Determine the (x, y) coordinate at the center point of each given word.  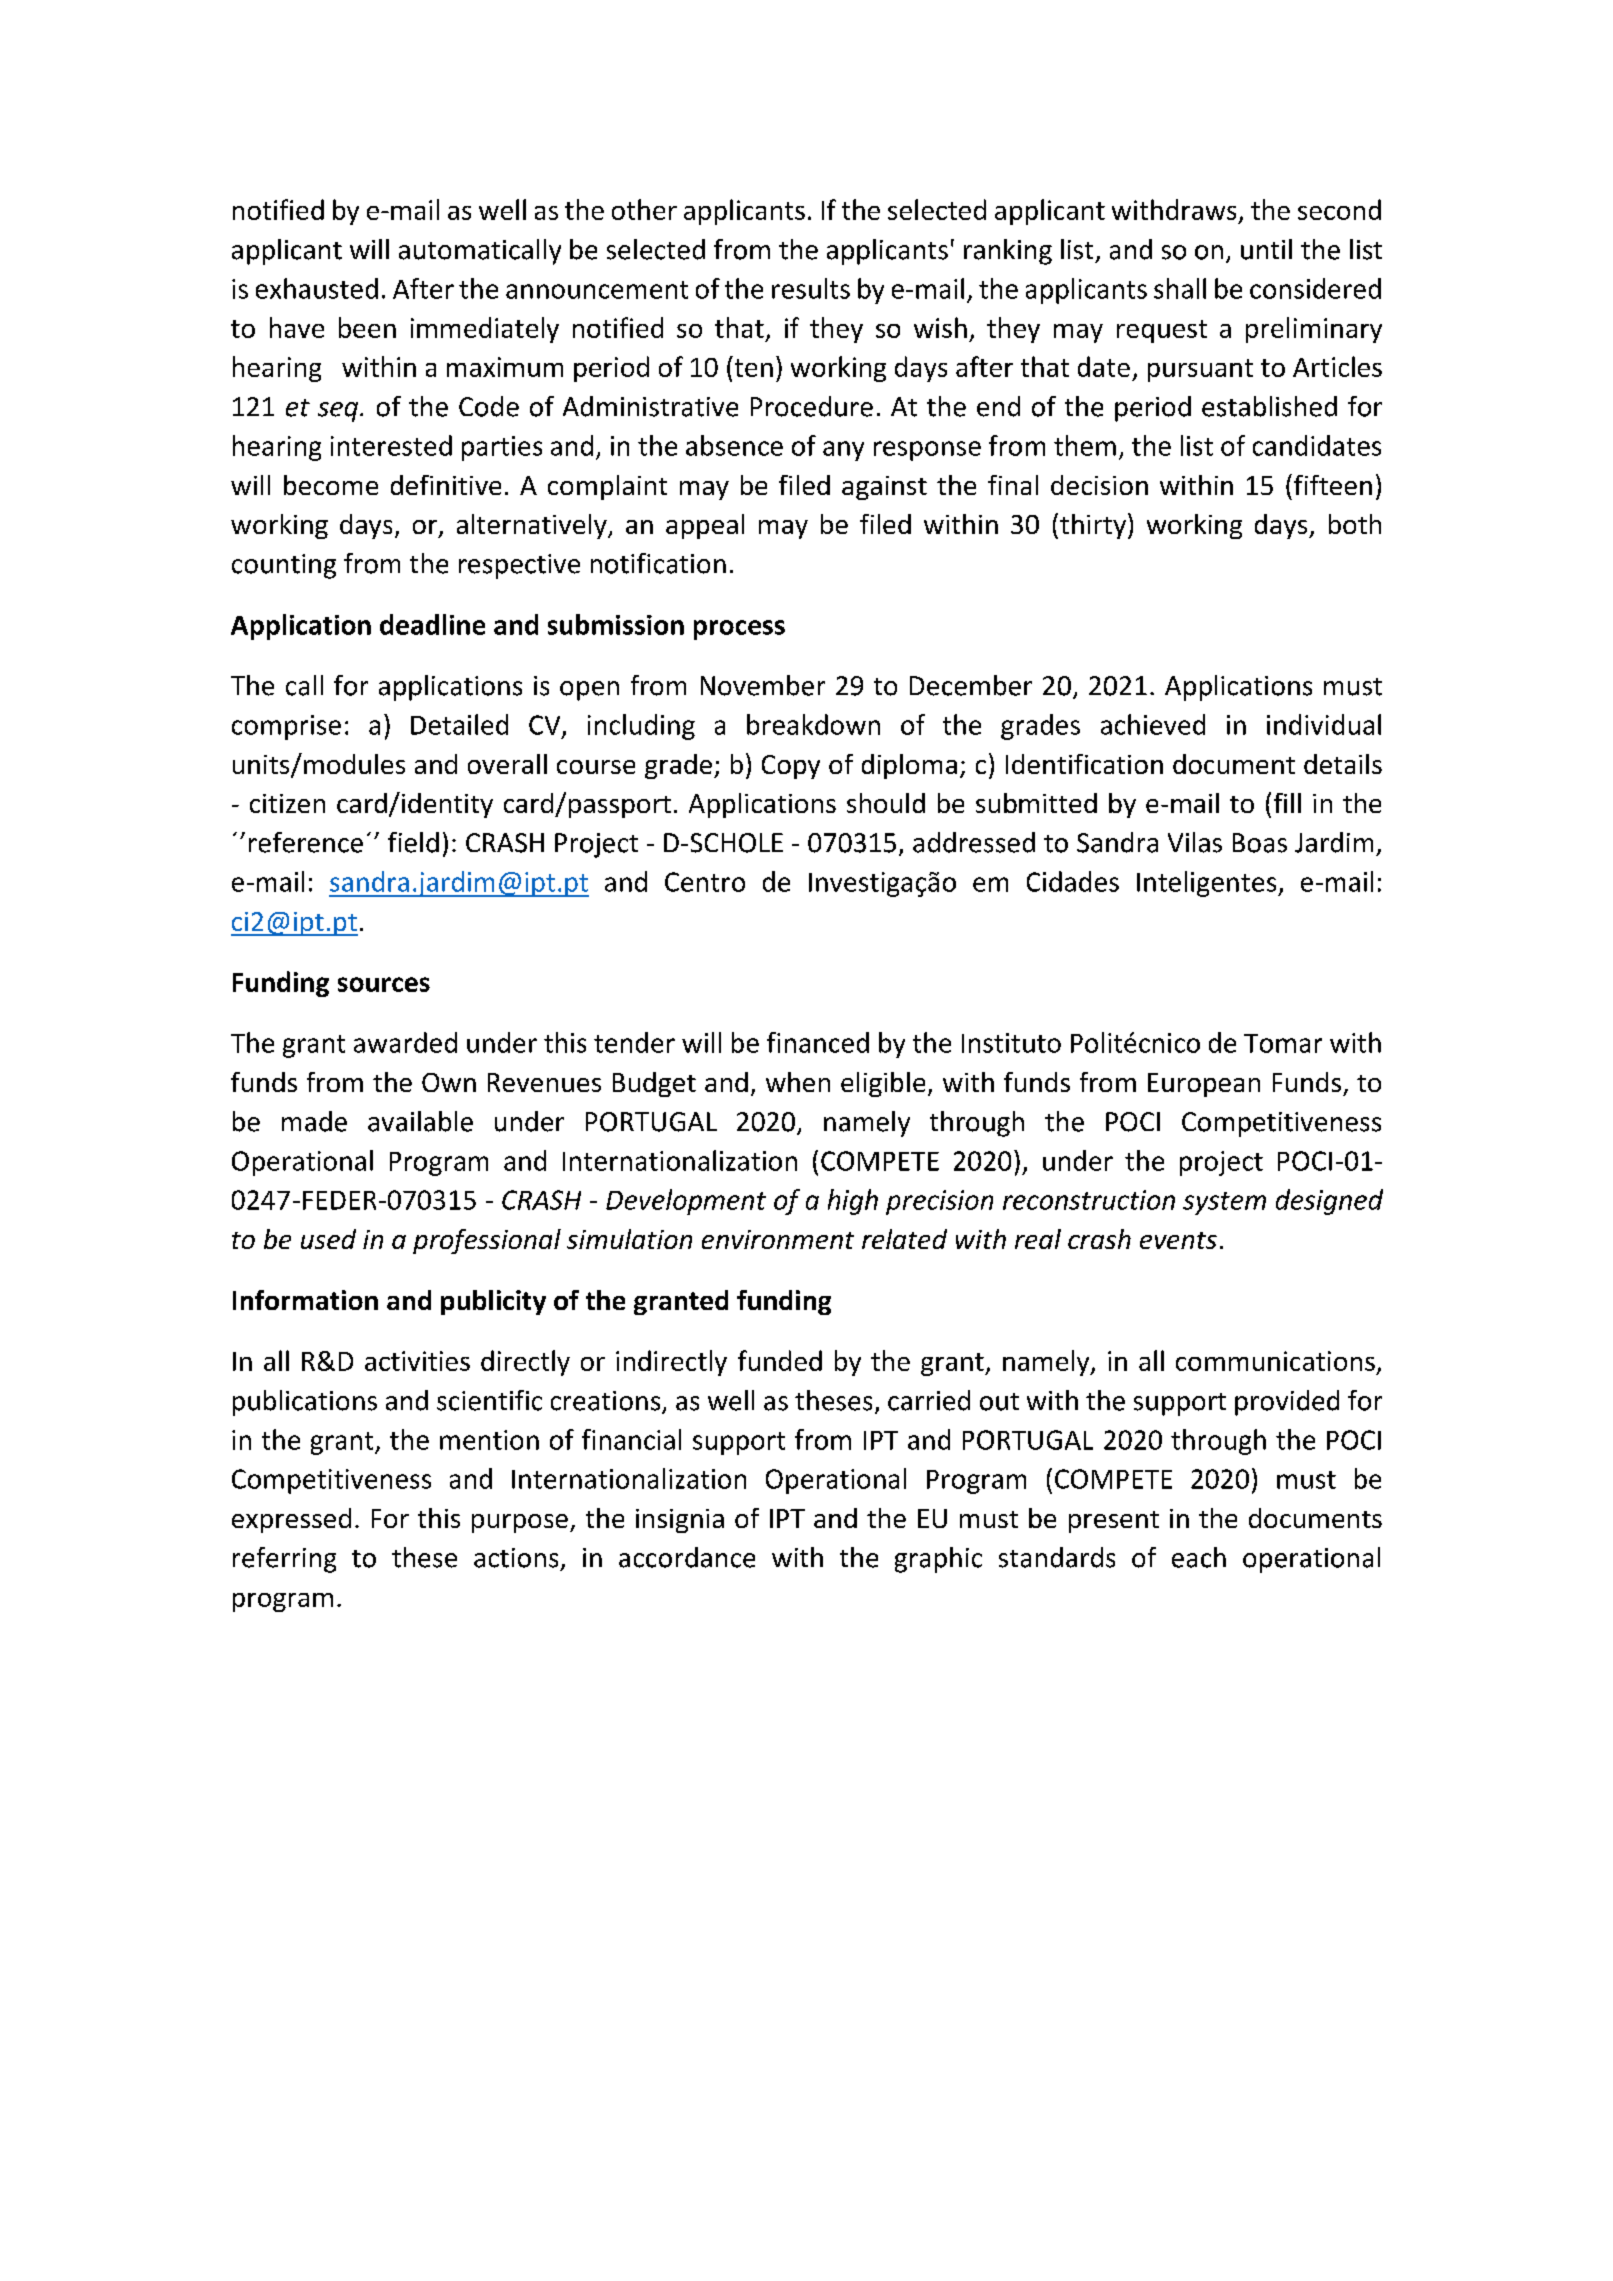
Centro (705, 882)
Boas (1260, 843)
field (413, 842)
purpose (520, 1523)
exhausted (317, 288)
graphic (938, 1560)
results (811, 288)
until (1266, 249)
